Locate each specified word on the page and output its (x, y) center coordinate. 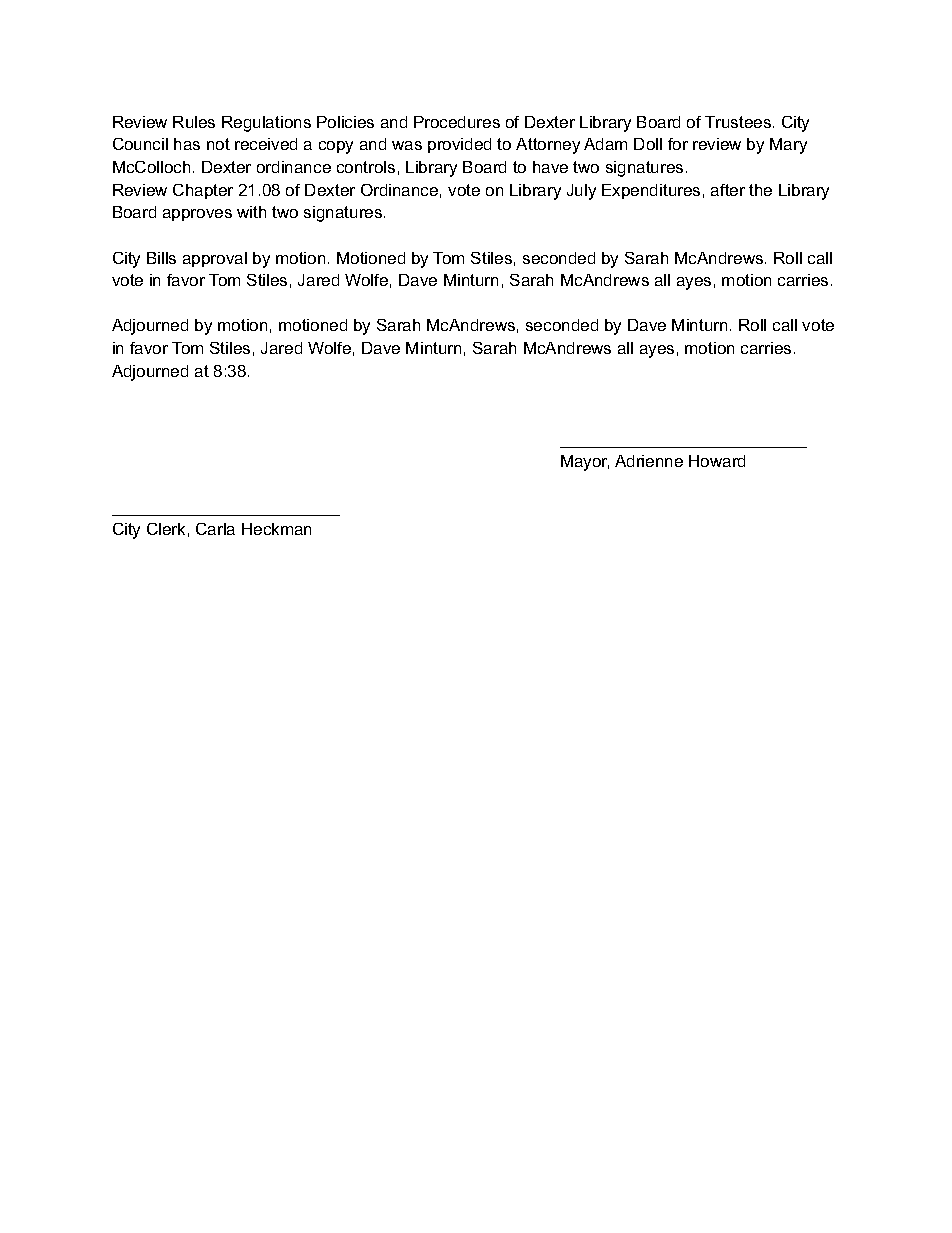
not (218, 144)
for (678, 144)
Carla (215, 529)
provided (459, 145)
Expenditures (651, 191)
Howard (717, 461)
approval (215, 259)
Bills (161, 258)
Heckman (276, 529)
